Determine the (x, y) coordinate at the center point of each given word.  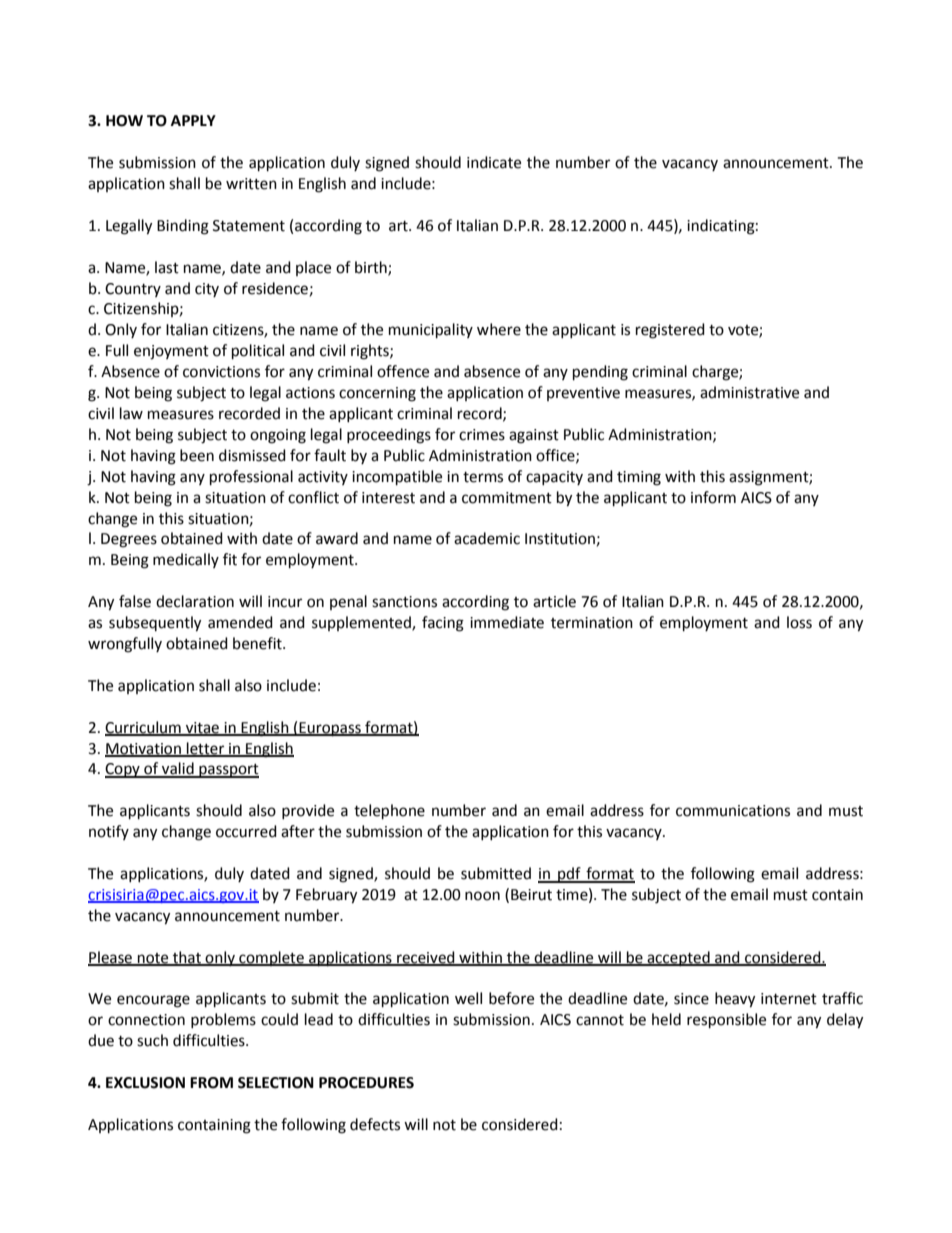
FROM (211, 1083)
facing (443, 624)
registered (670, 331)
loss (799, 622)
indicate (494, 162)
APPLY (193, 120)
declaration (195, 601)
